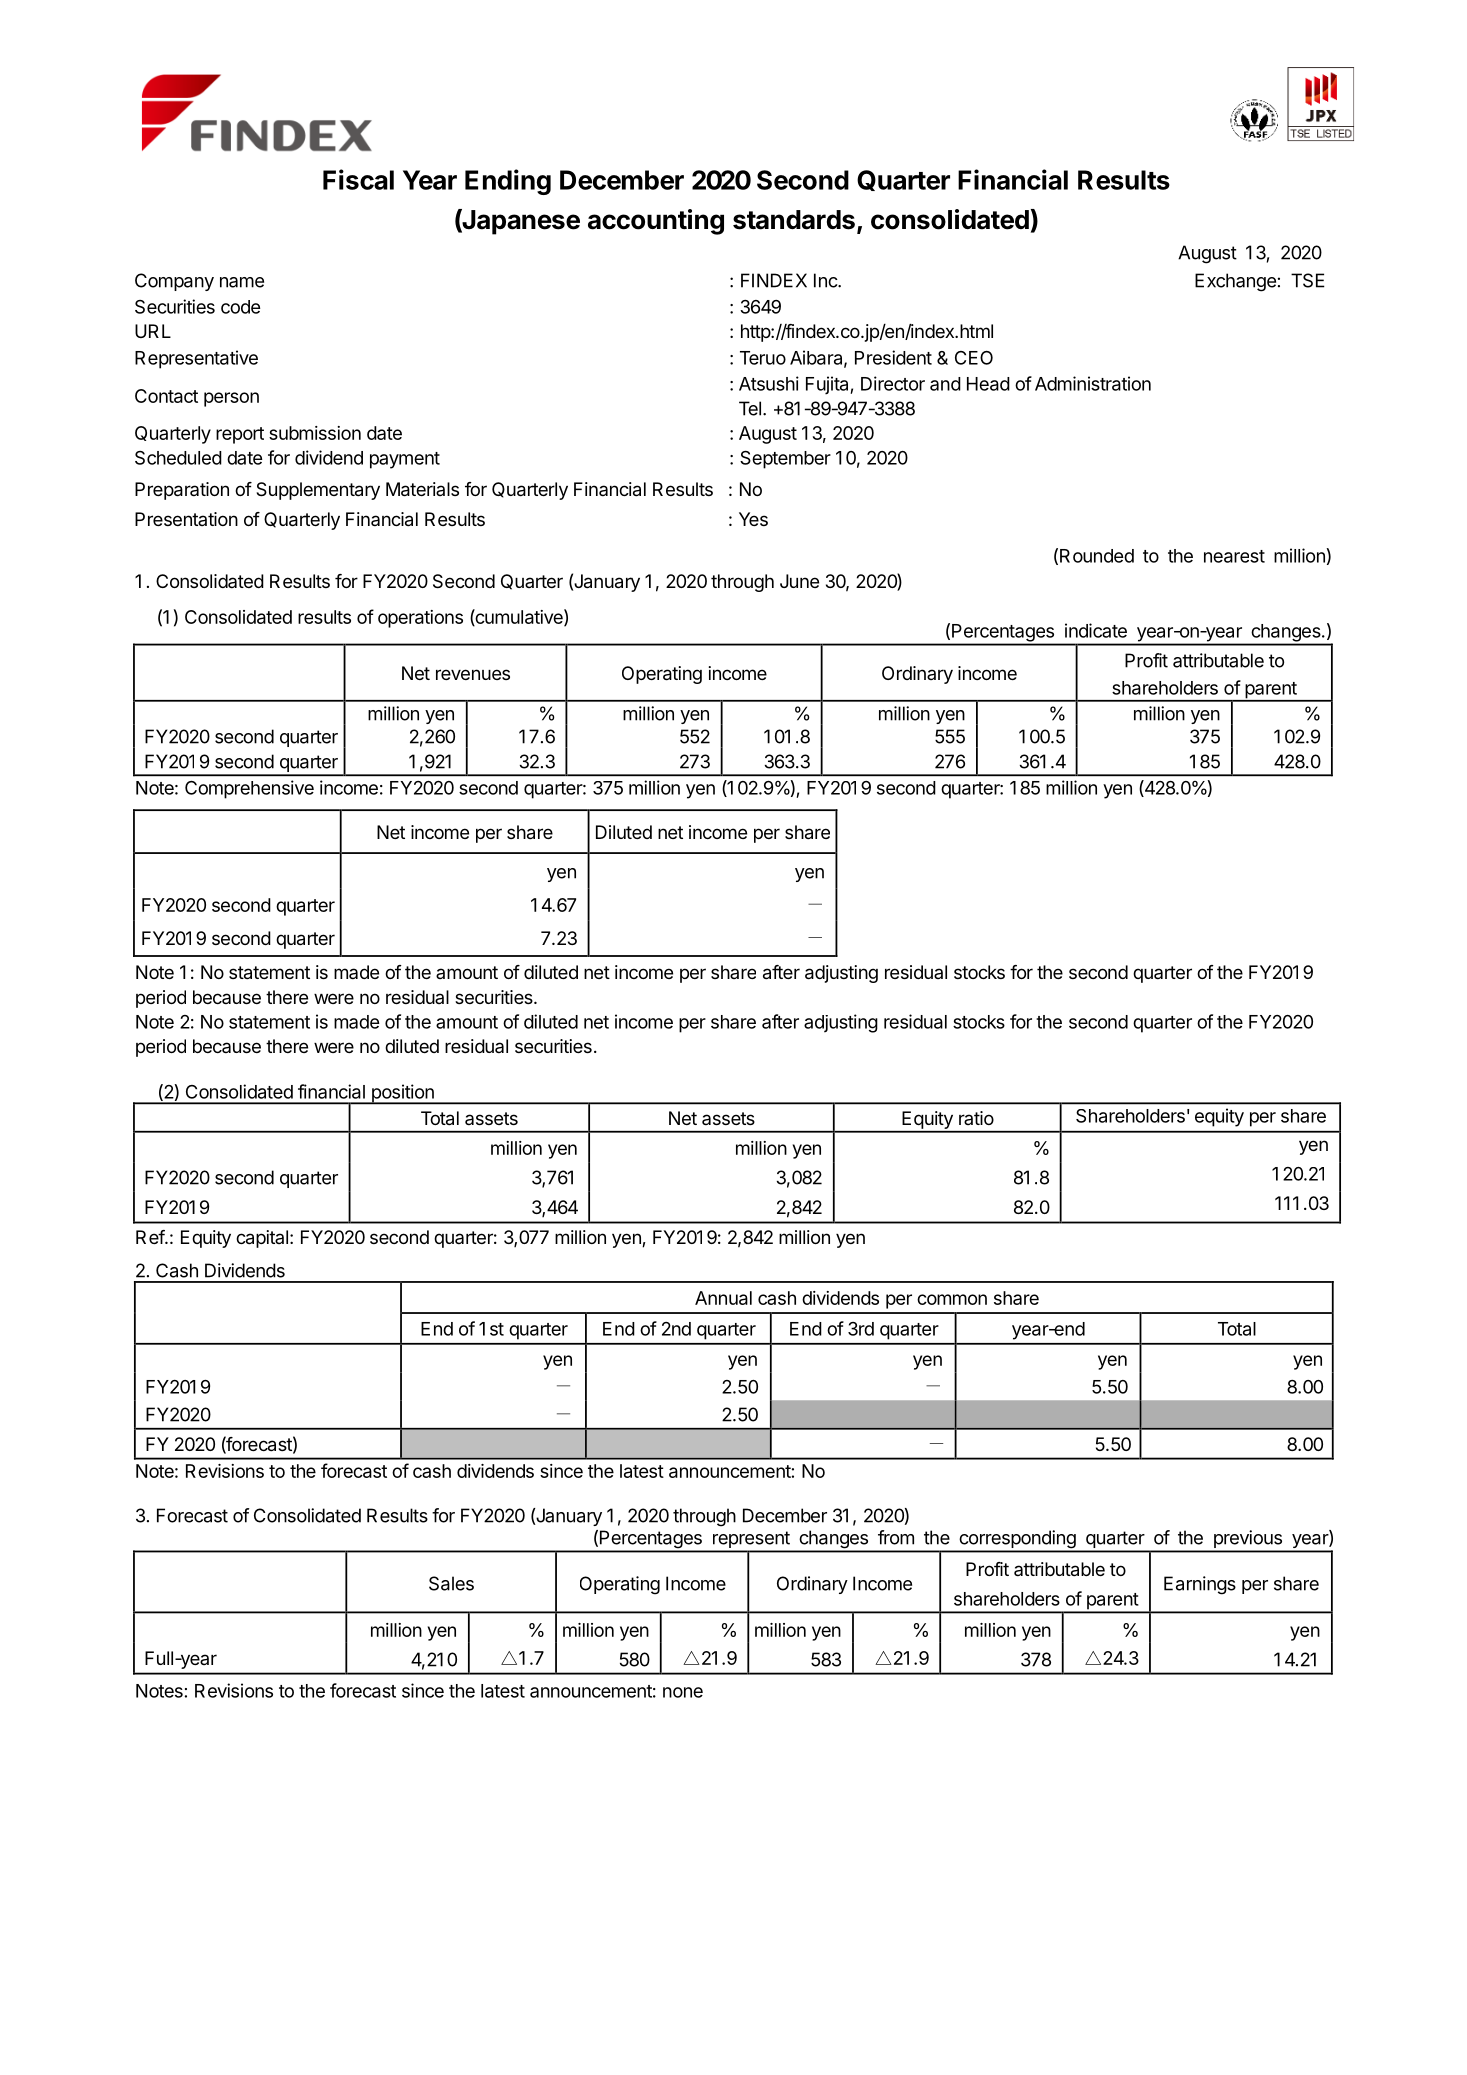  Describe the element at coordinates (683, 1692) in the screenshot. I see `none` at that location.
